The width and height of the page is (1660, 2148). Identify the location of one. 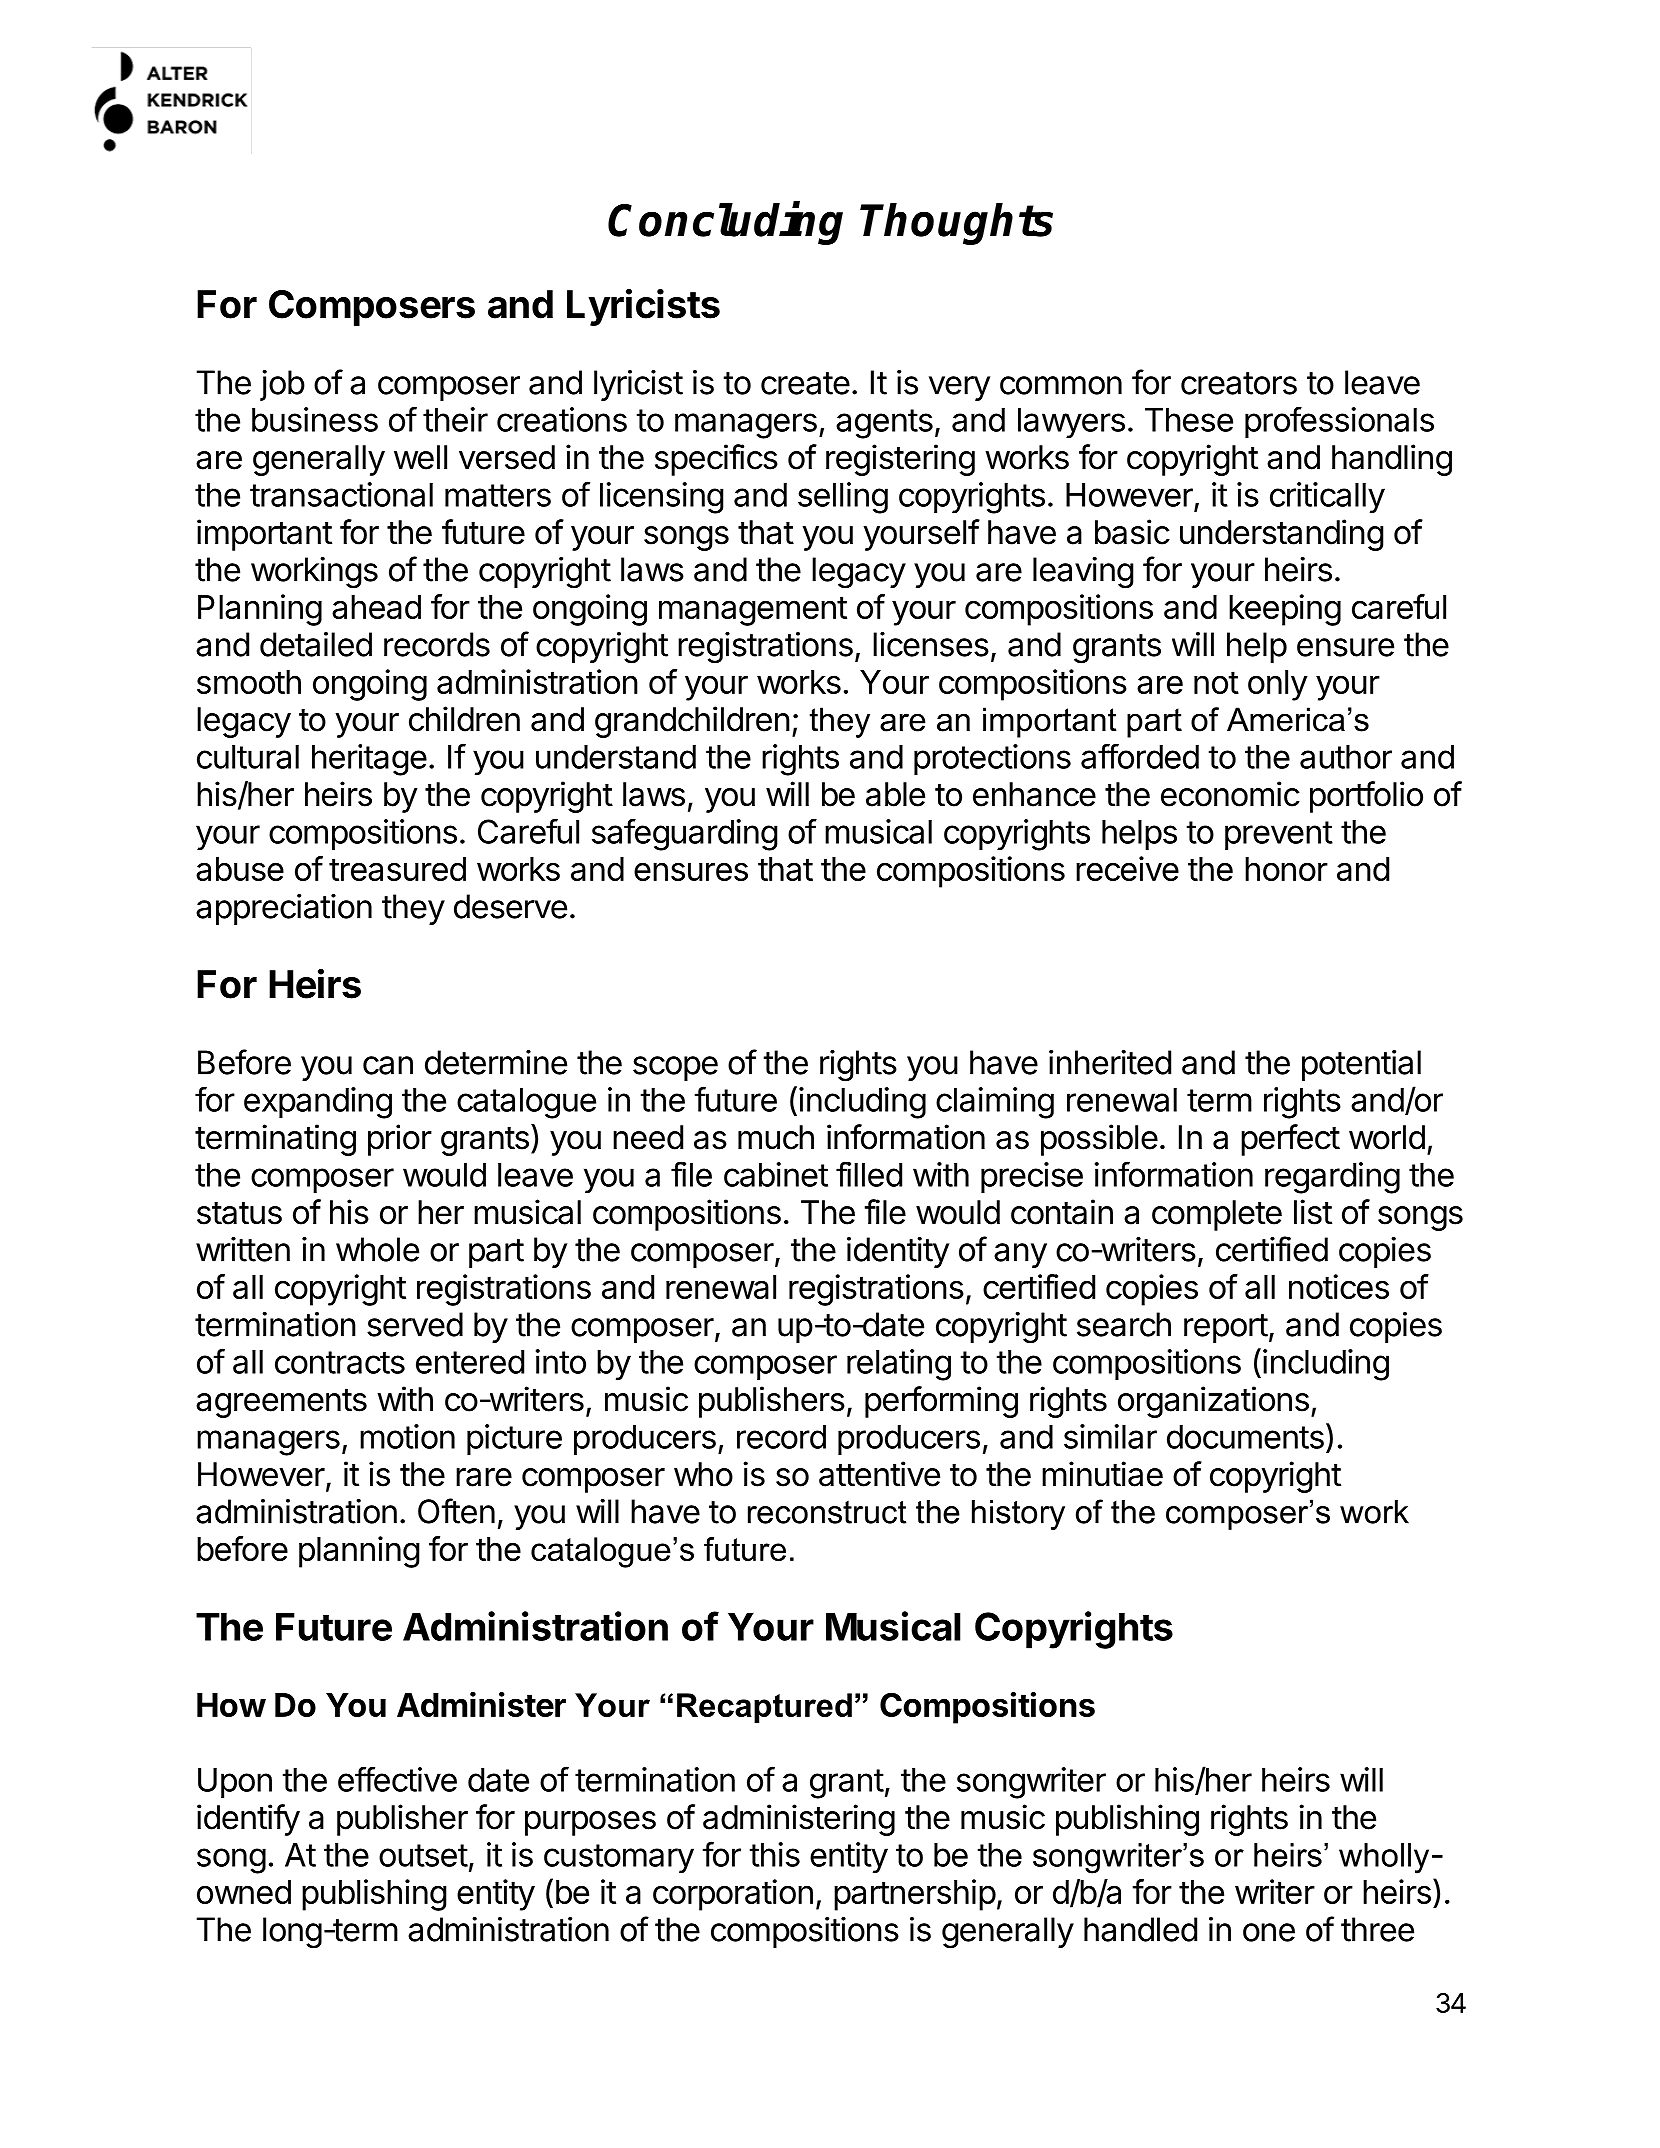
(1269, 1932).
